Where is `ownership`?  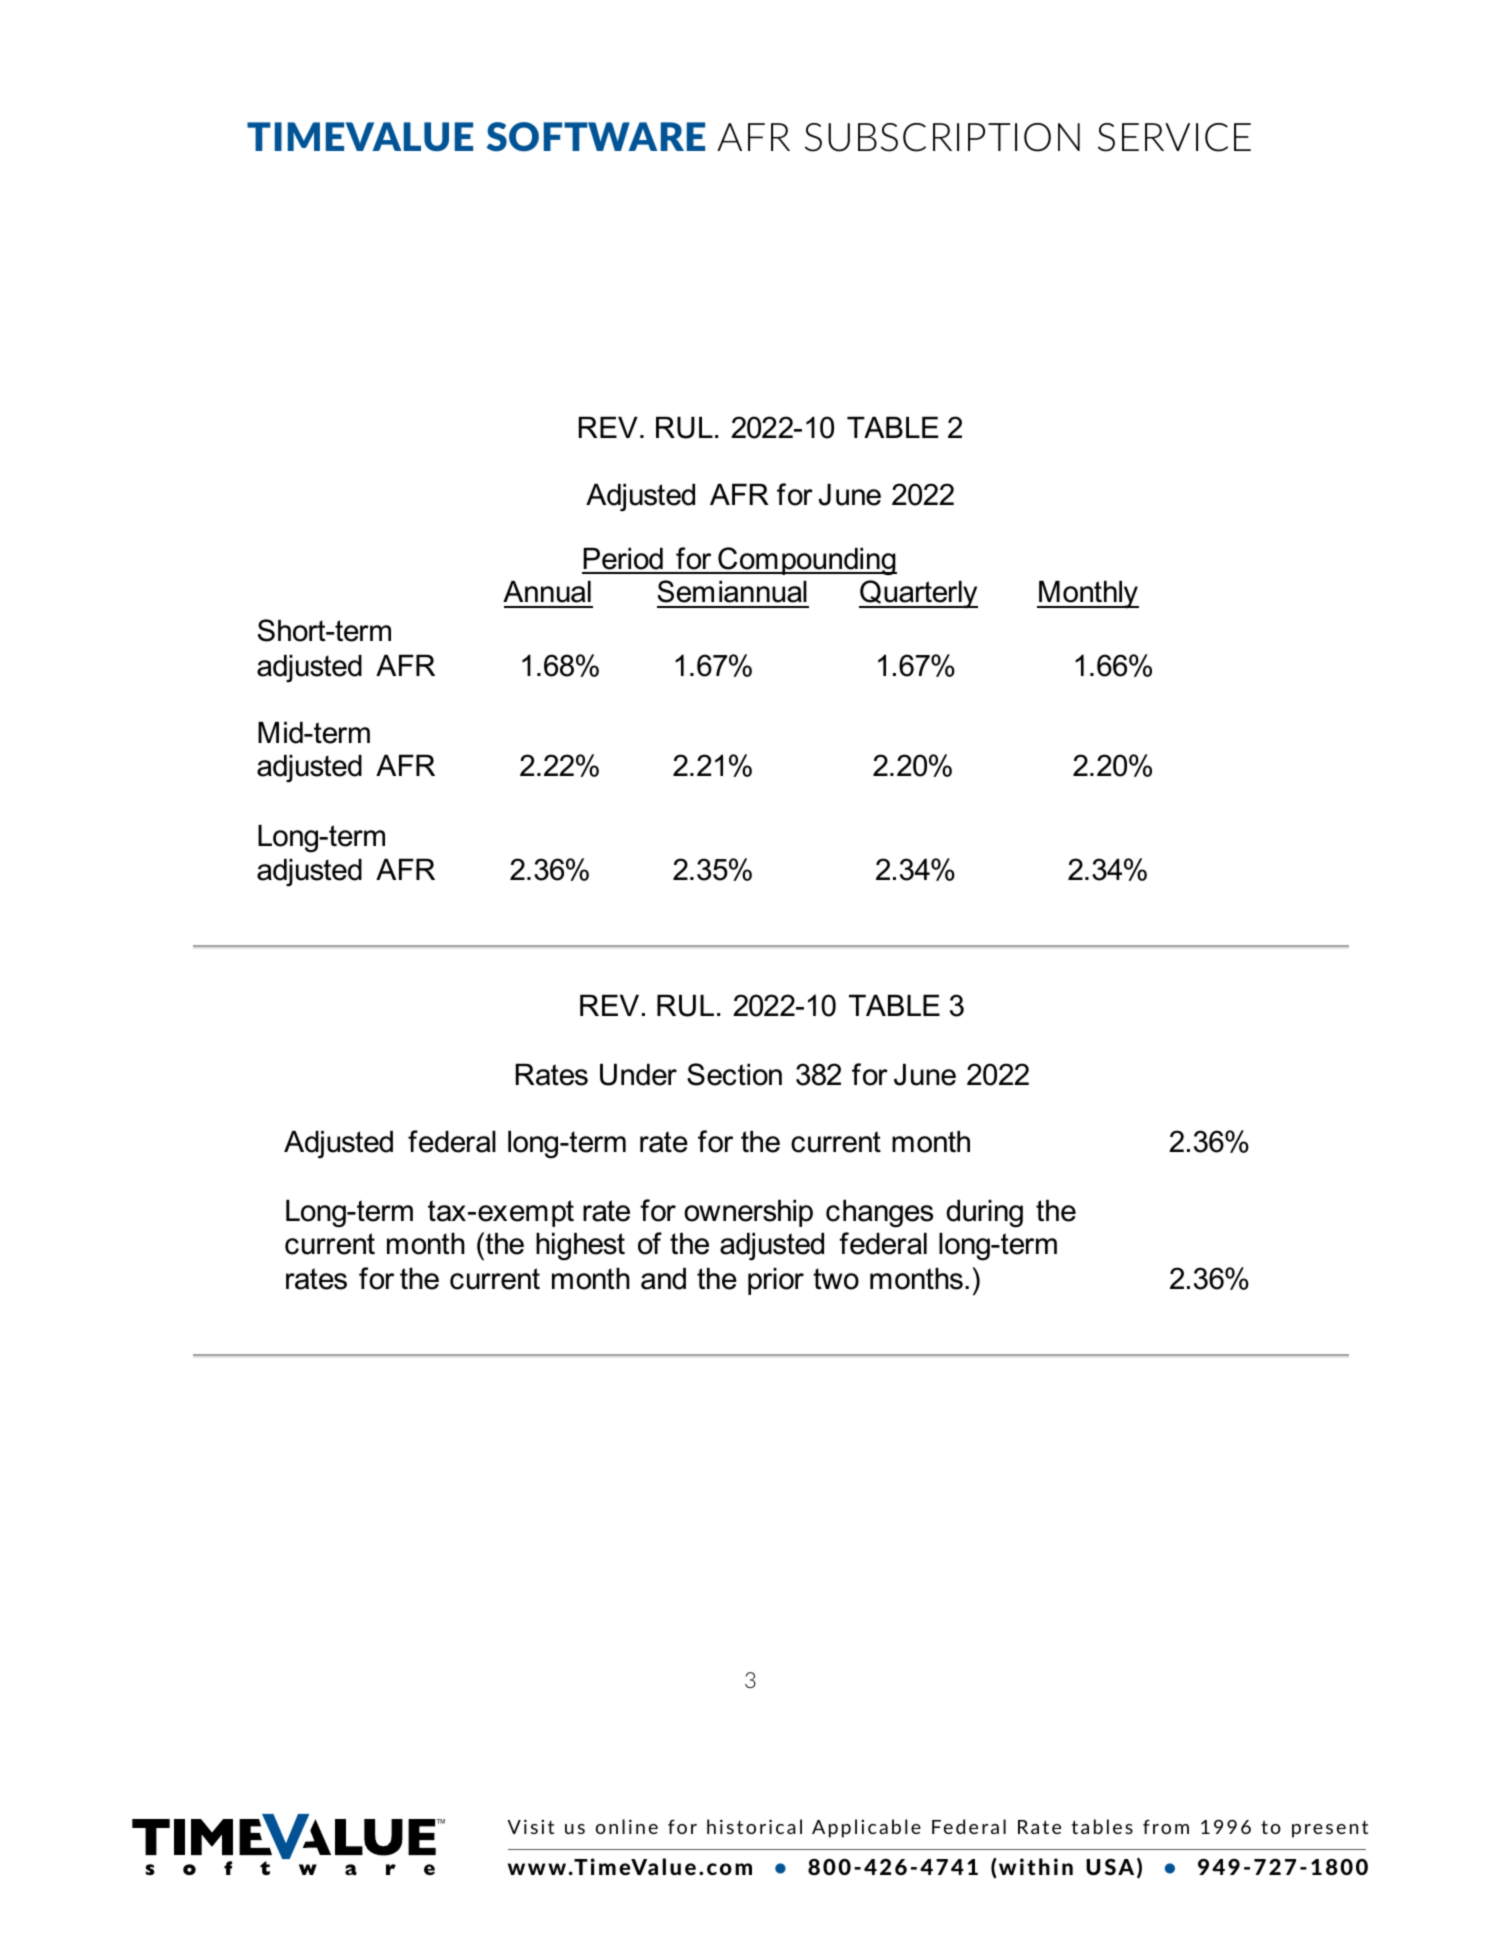
ownership is located at coordinates (748, 1213).
